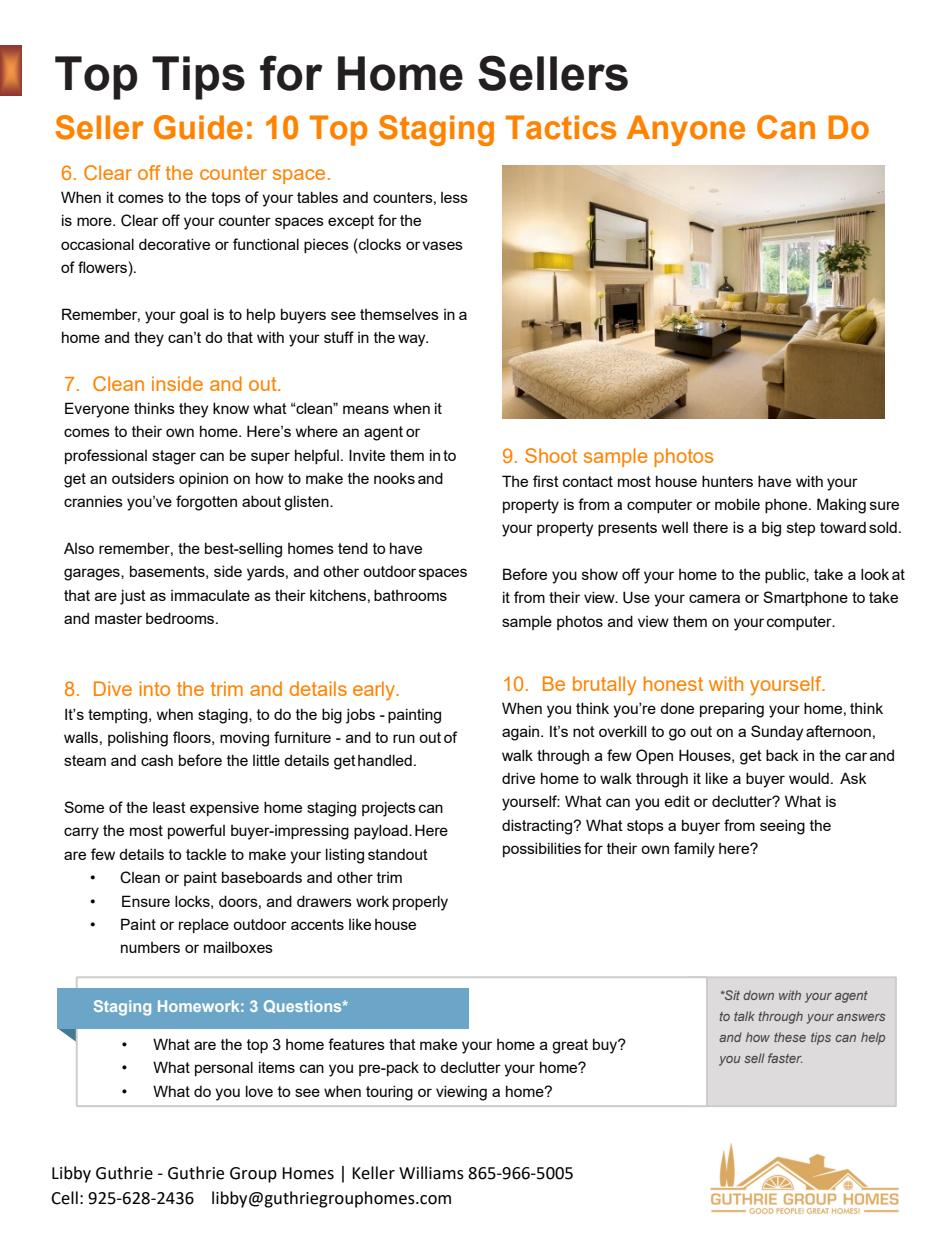 The height and width of the image is (1233, 952). I want to click on Everyone, so click(97, 410).
